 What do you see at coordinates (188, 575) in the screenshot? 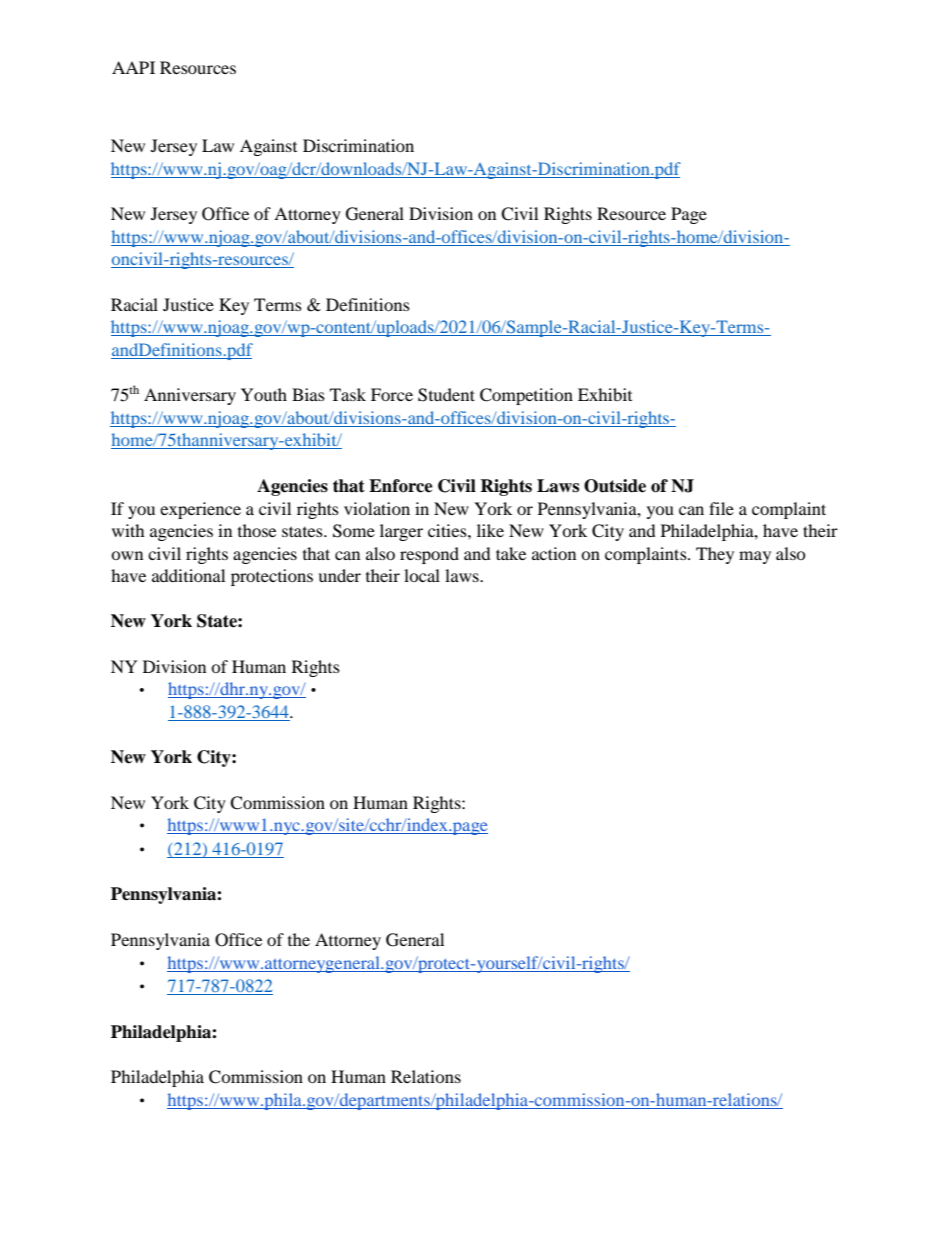
I see `additional` at bounding box center [188, 575].
